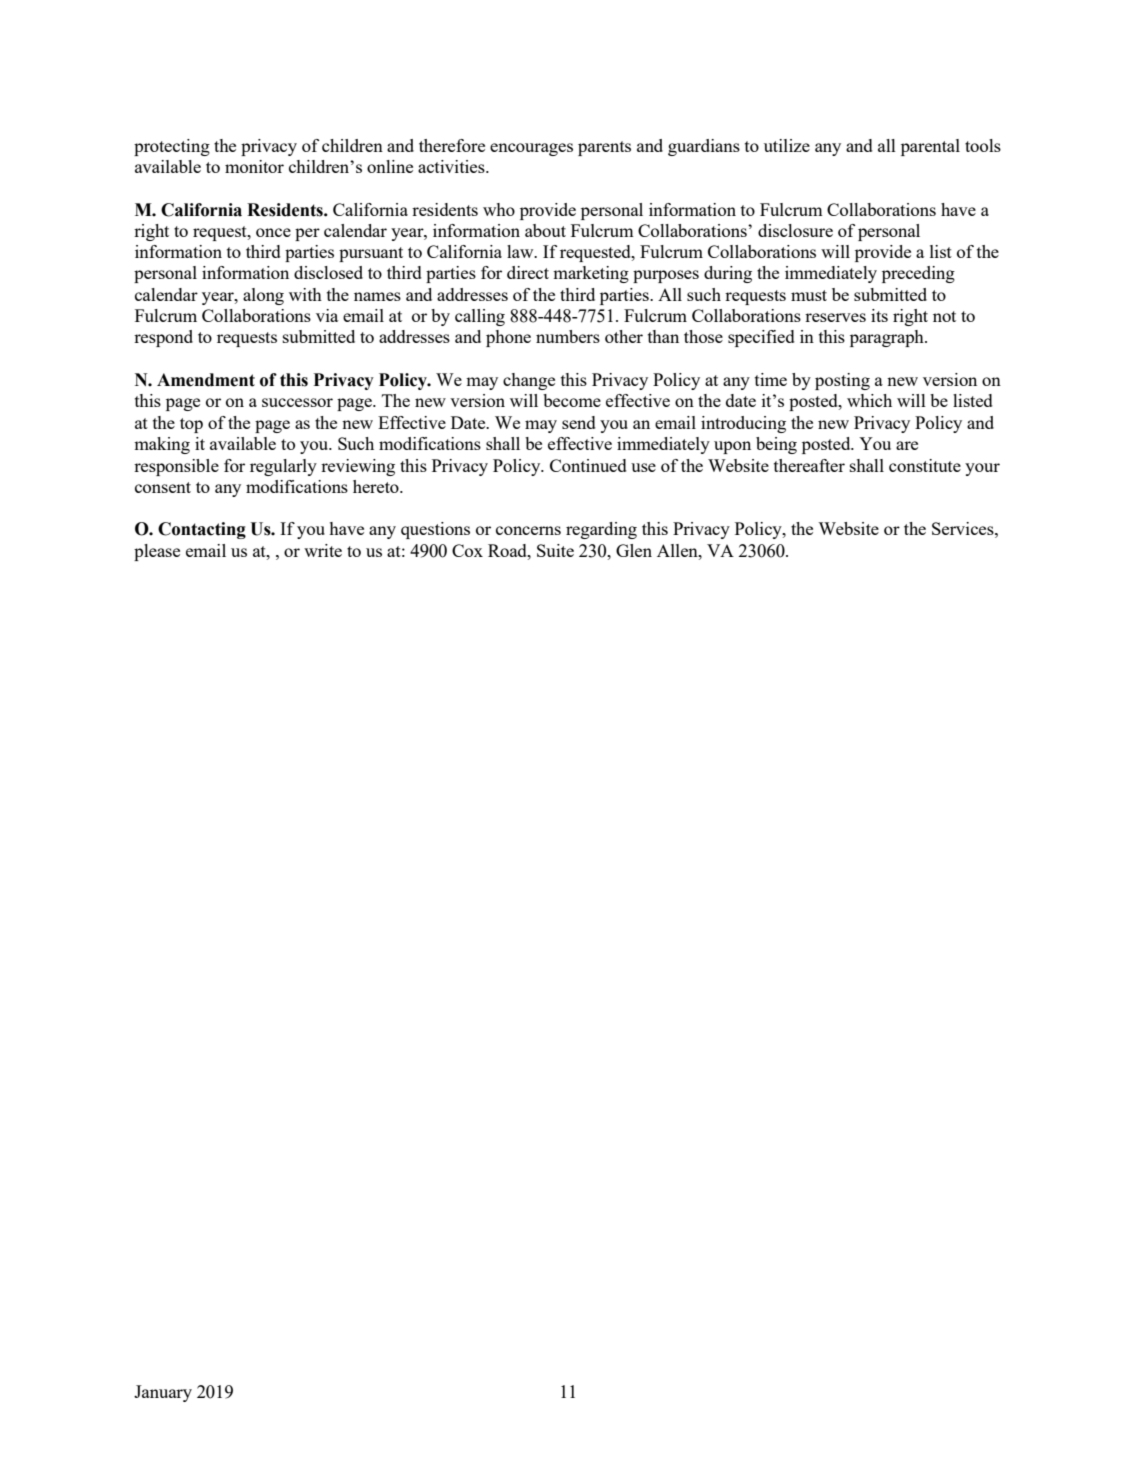  What do you see at coordinates (555, 550) in the screenshot?
I see `Suite` at bounding box center [555, 550].
